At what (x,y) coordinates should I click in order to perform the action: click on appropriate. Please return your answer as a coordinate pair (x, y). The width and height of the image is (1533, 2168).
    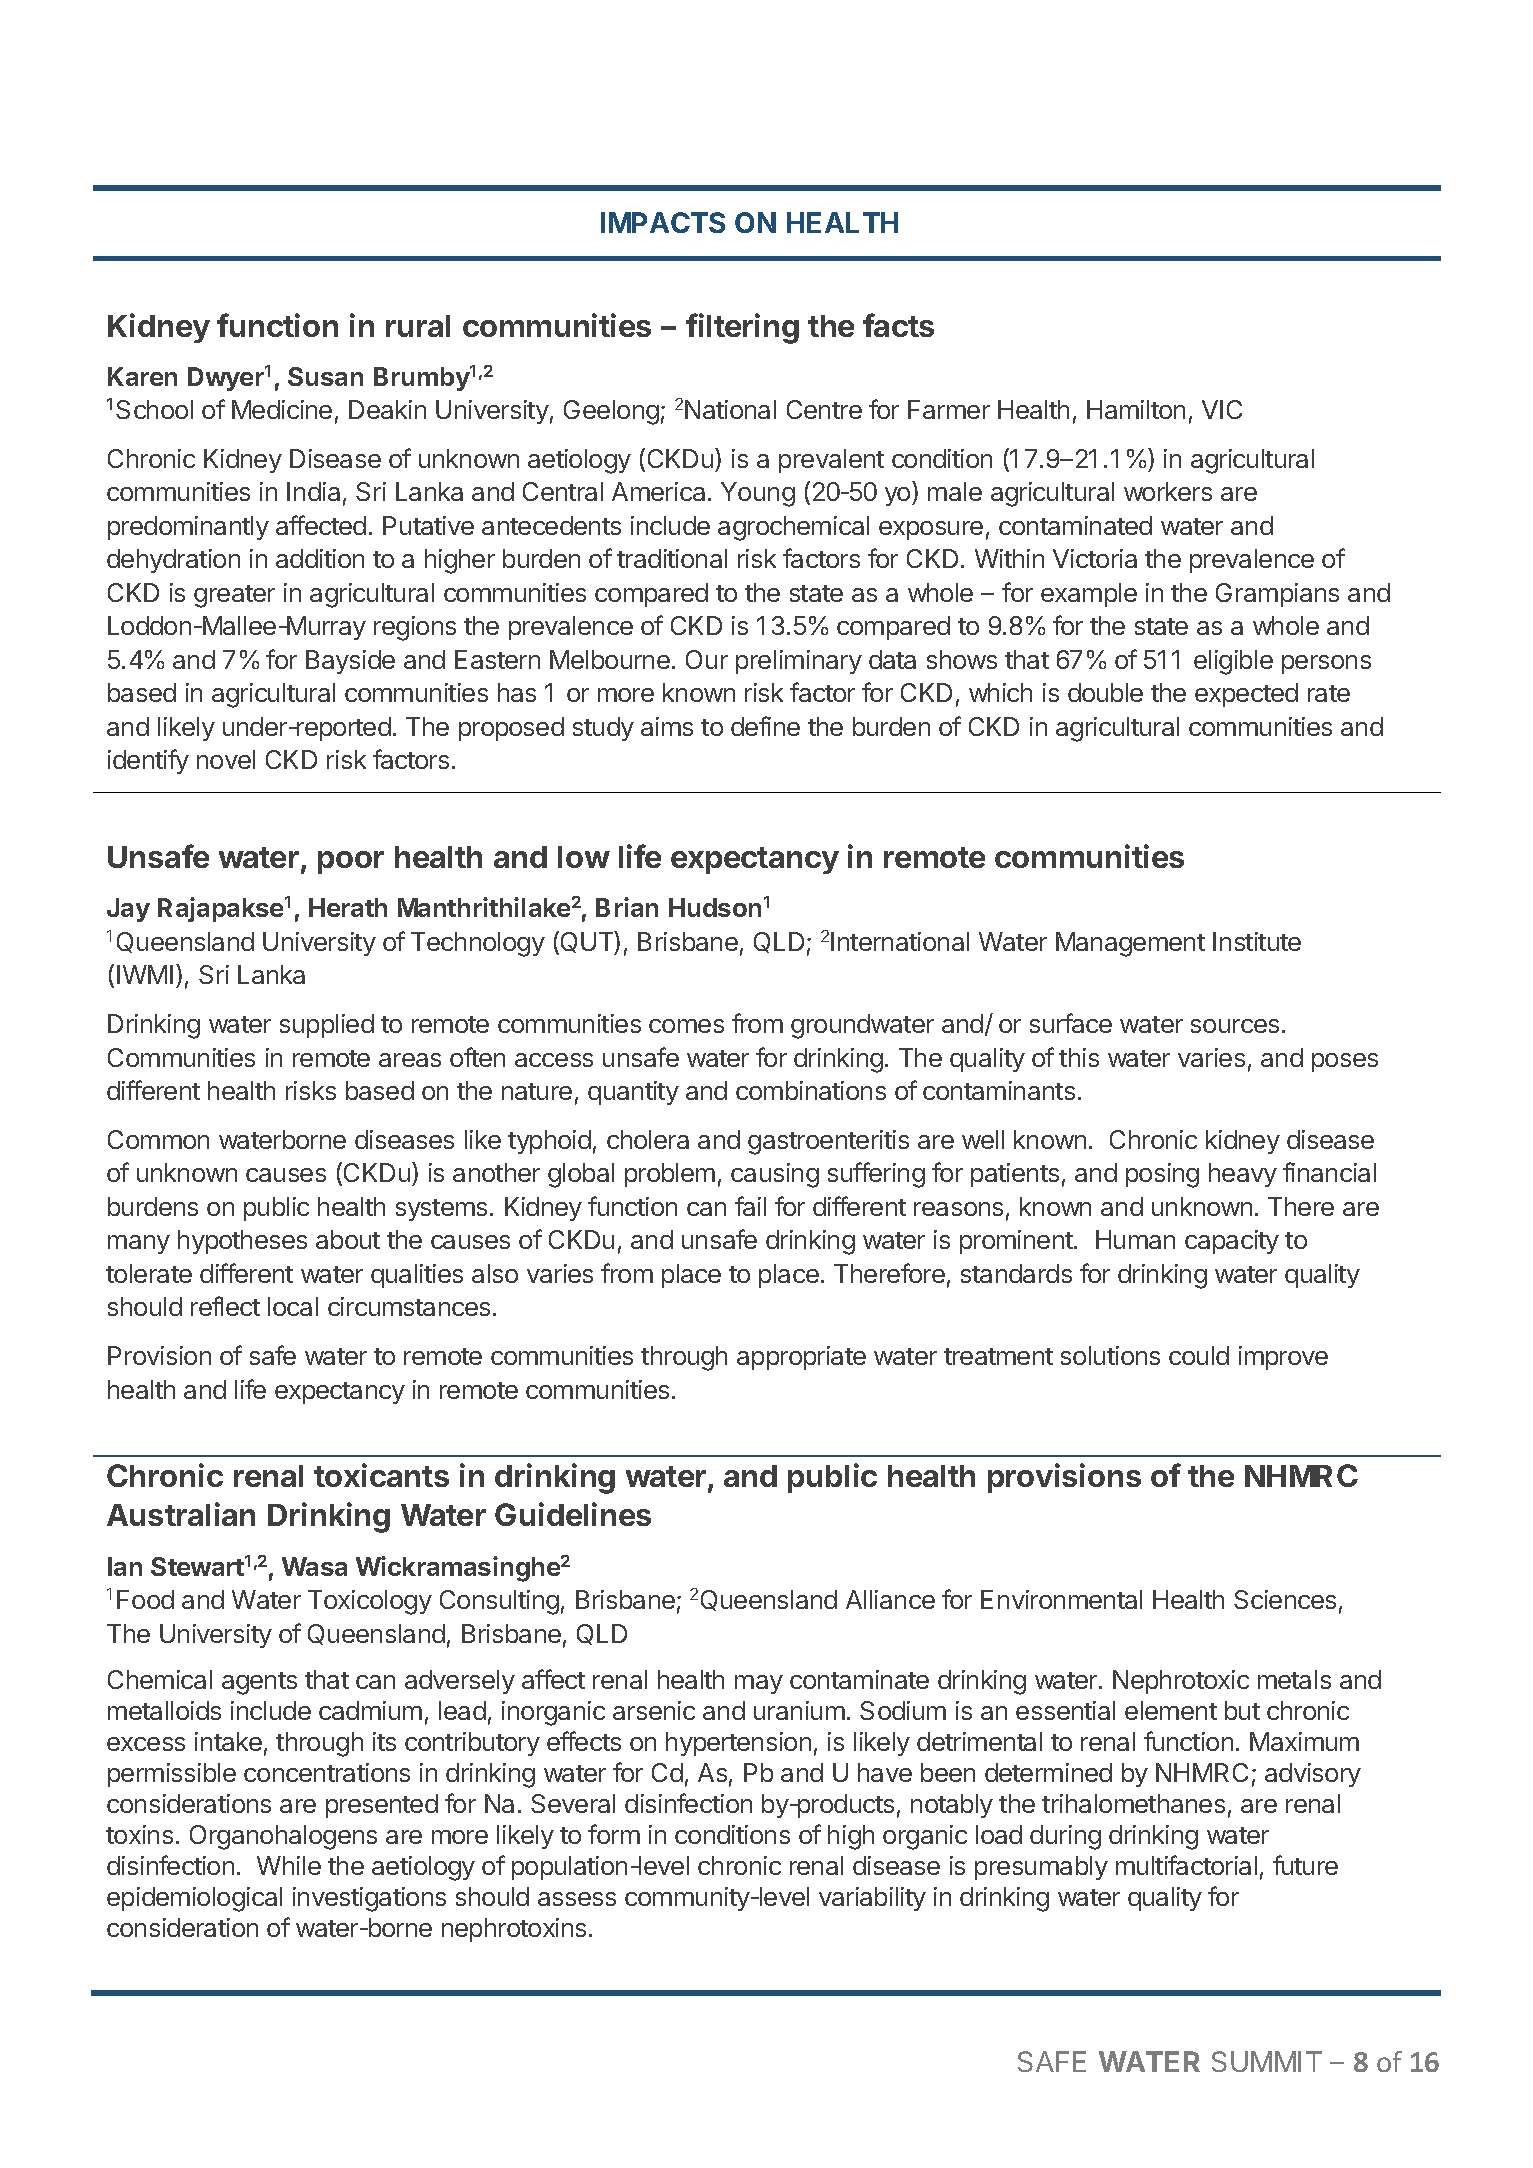
    Looking at the image, I should click on (801, 1358).
